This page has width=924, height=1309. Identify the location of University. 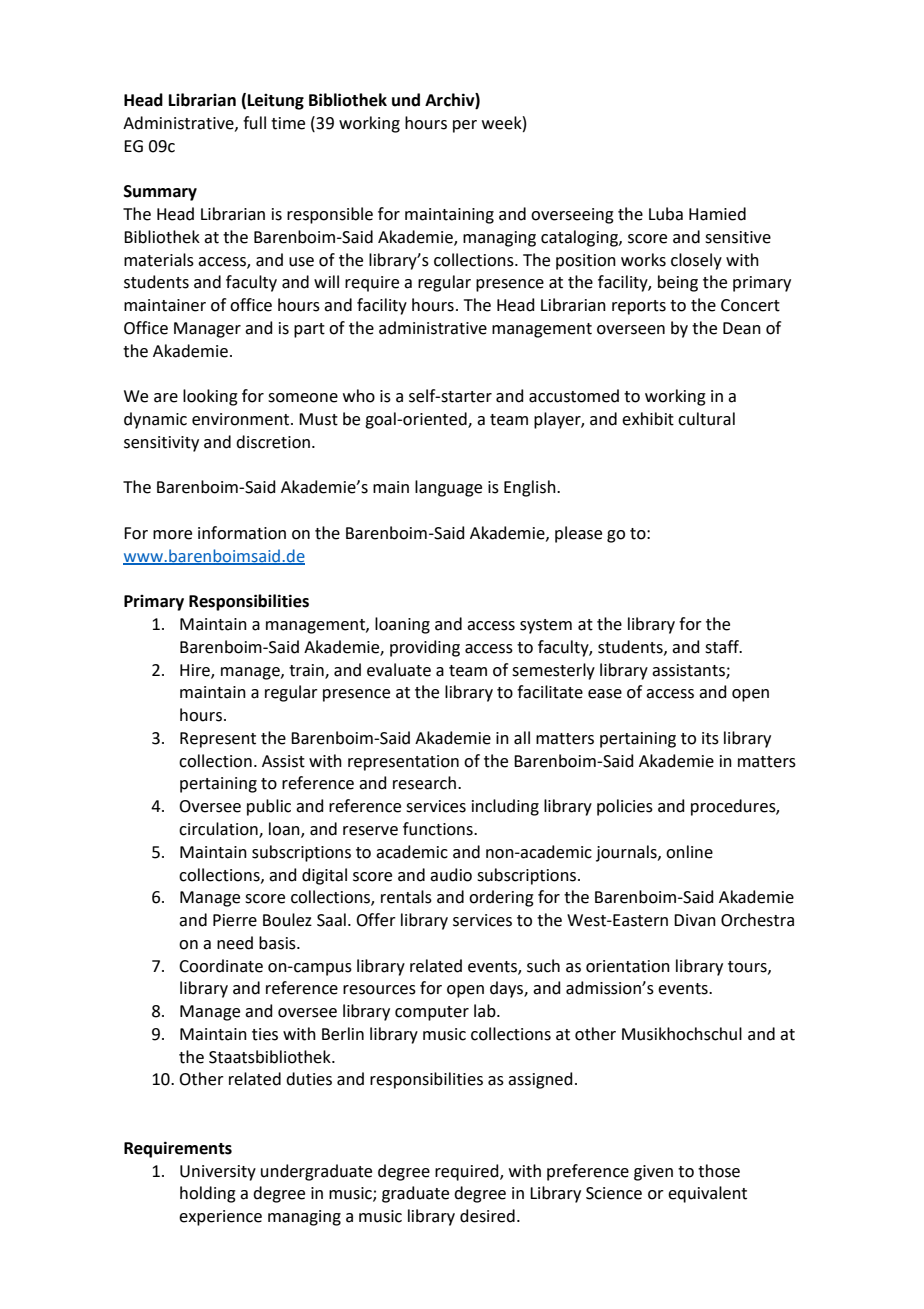
(218, 1173).
